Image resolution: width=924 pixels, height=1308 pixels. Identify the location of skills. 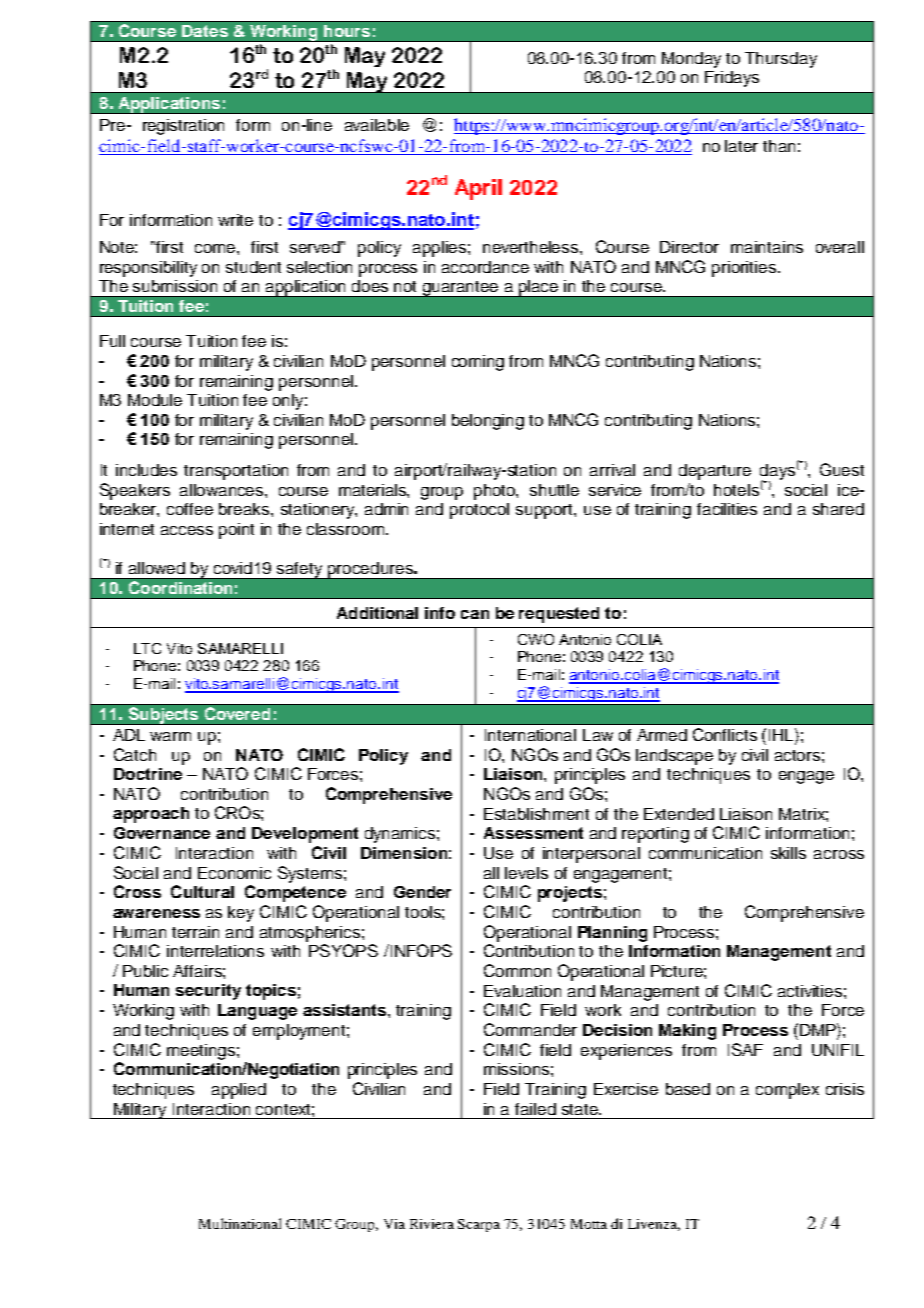
(788, 853).
